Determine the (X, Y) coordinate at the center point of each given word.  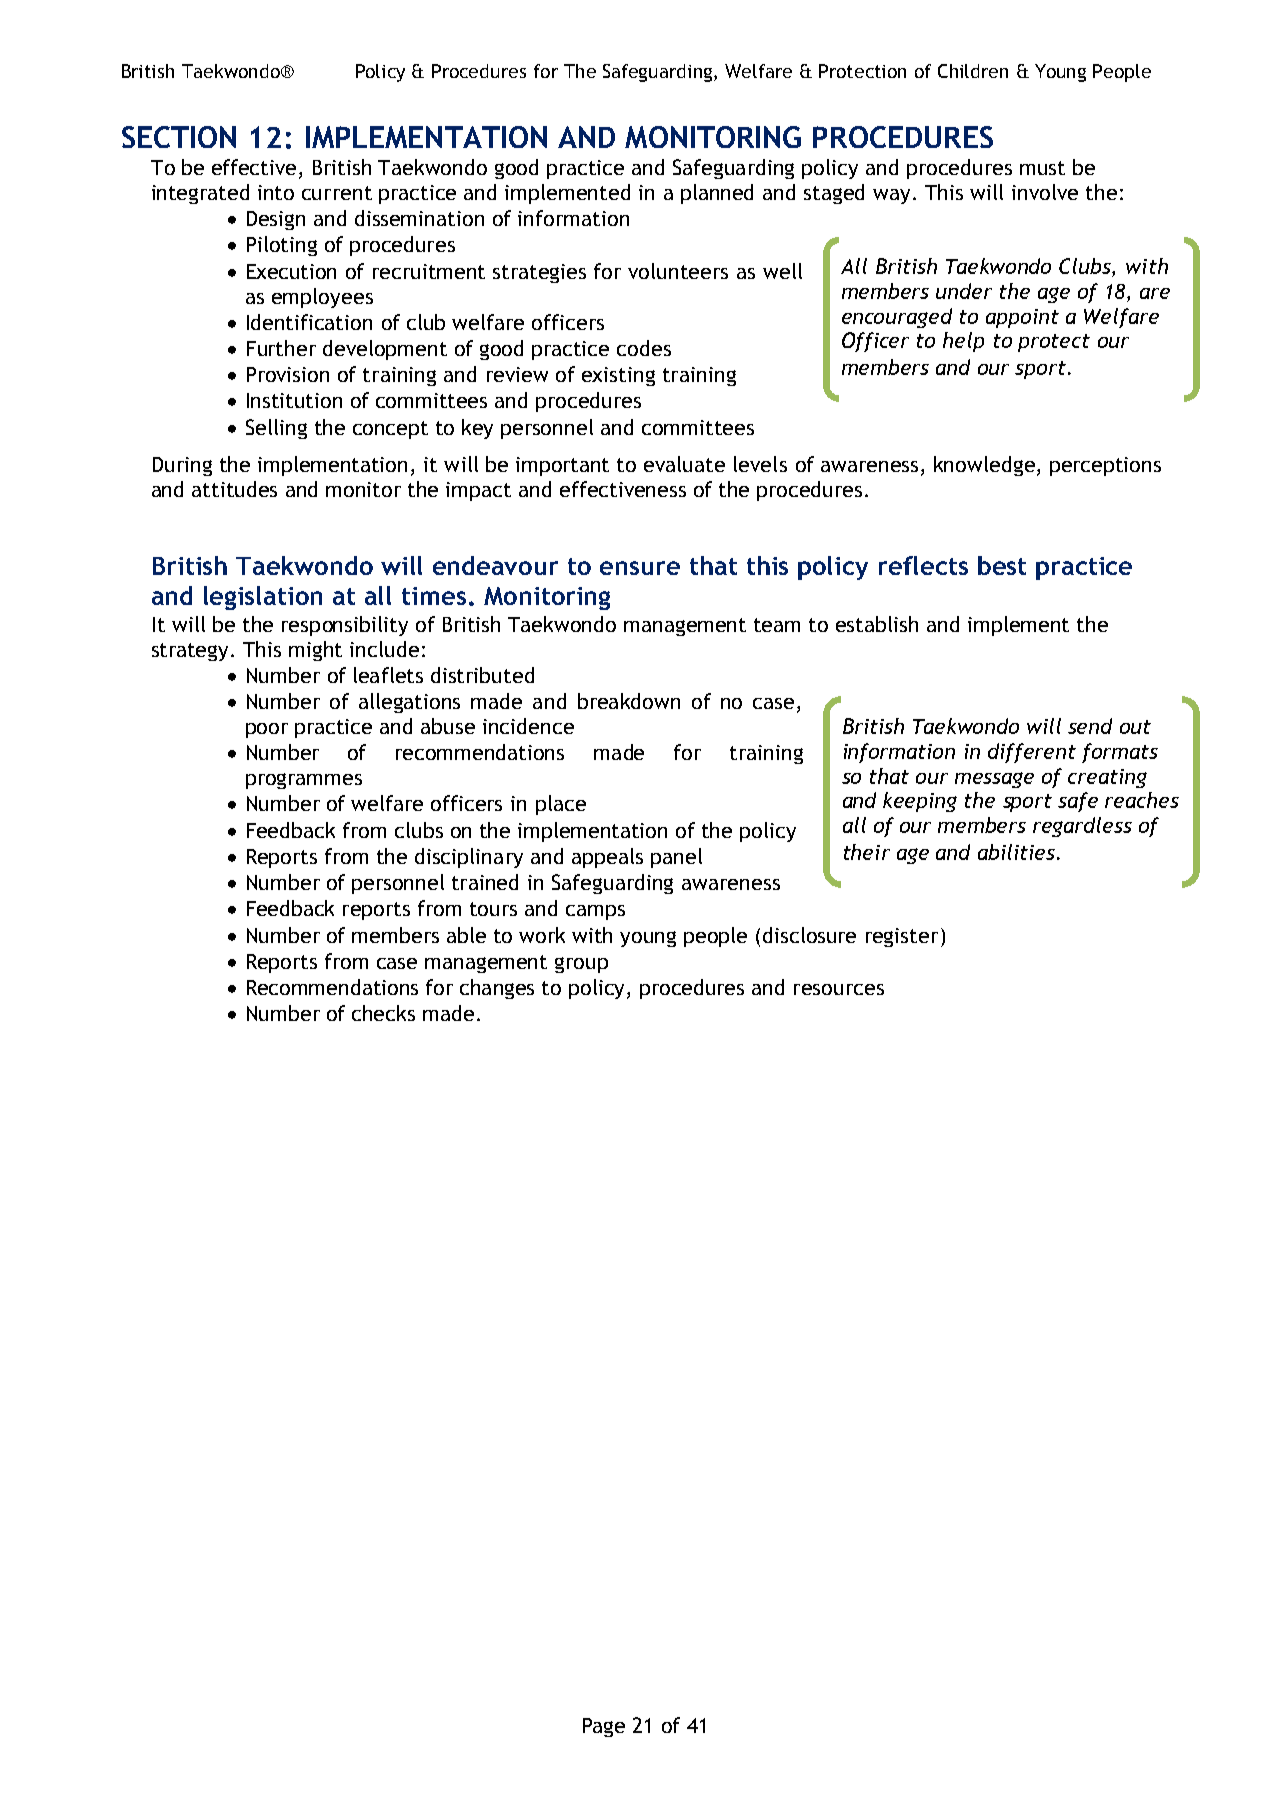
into (276, 192)
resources (839, 989)
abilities (1018, 852)
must (1042, 168)
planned (717, 194)
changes (497, 989)
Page (604, 1727)
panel (676, 858)
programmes (304, 781)
